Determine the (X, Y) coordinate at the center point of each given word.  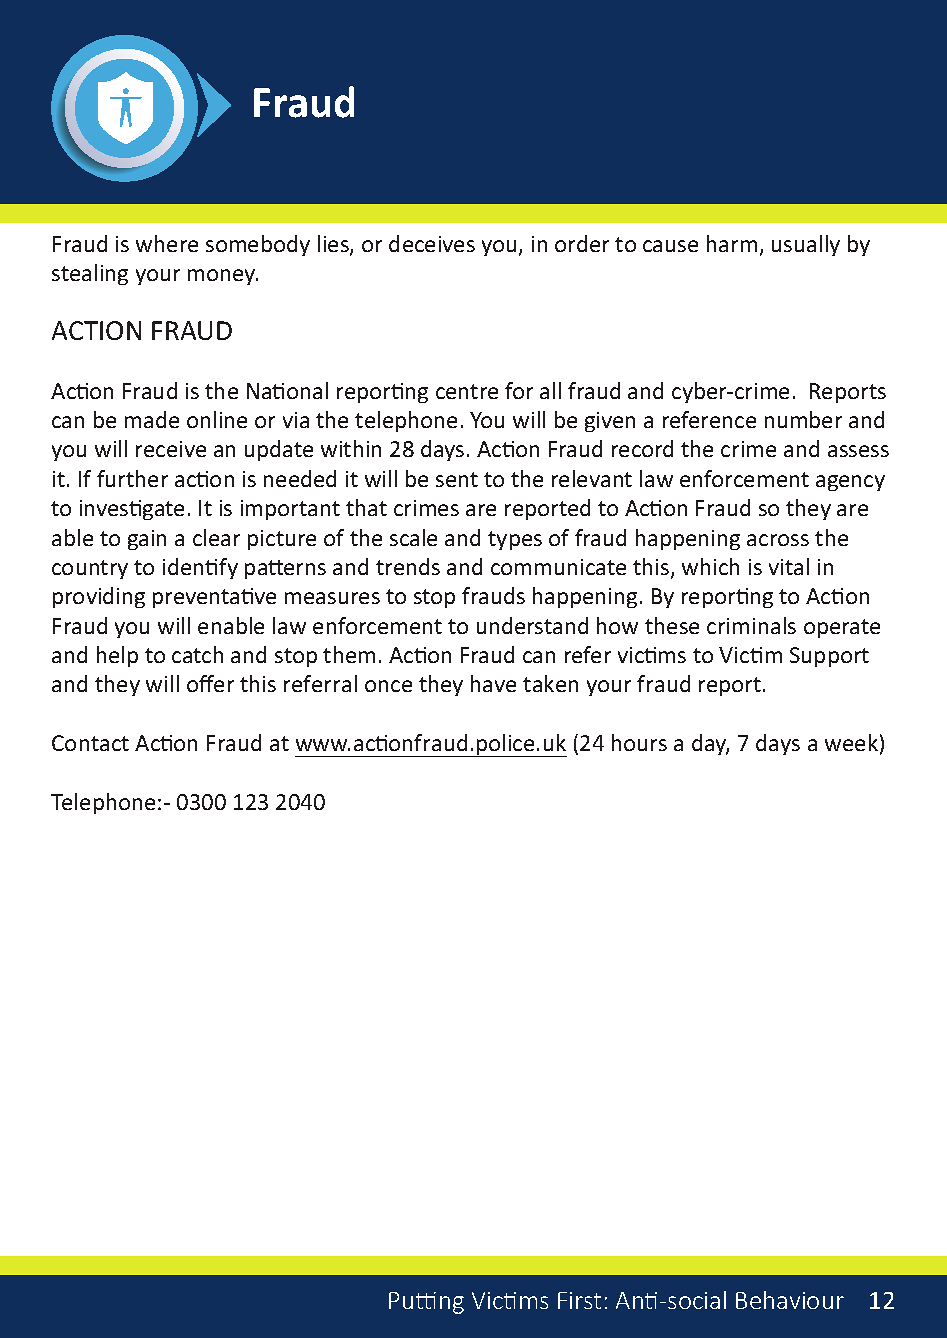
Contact (90, 743)
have (493, 683)
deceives (432, 243)
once (388, 686)
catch (197, 654)
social (697, 1300)
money (223, 277)
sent (457, 479)
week (851, 742)
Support (829, 657)
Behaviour (790, 1300)
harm (732, 243)
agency (850, 483)
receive (171, 449)
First (579, 1300)
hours (639, 742)
